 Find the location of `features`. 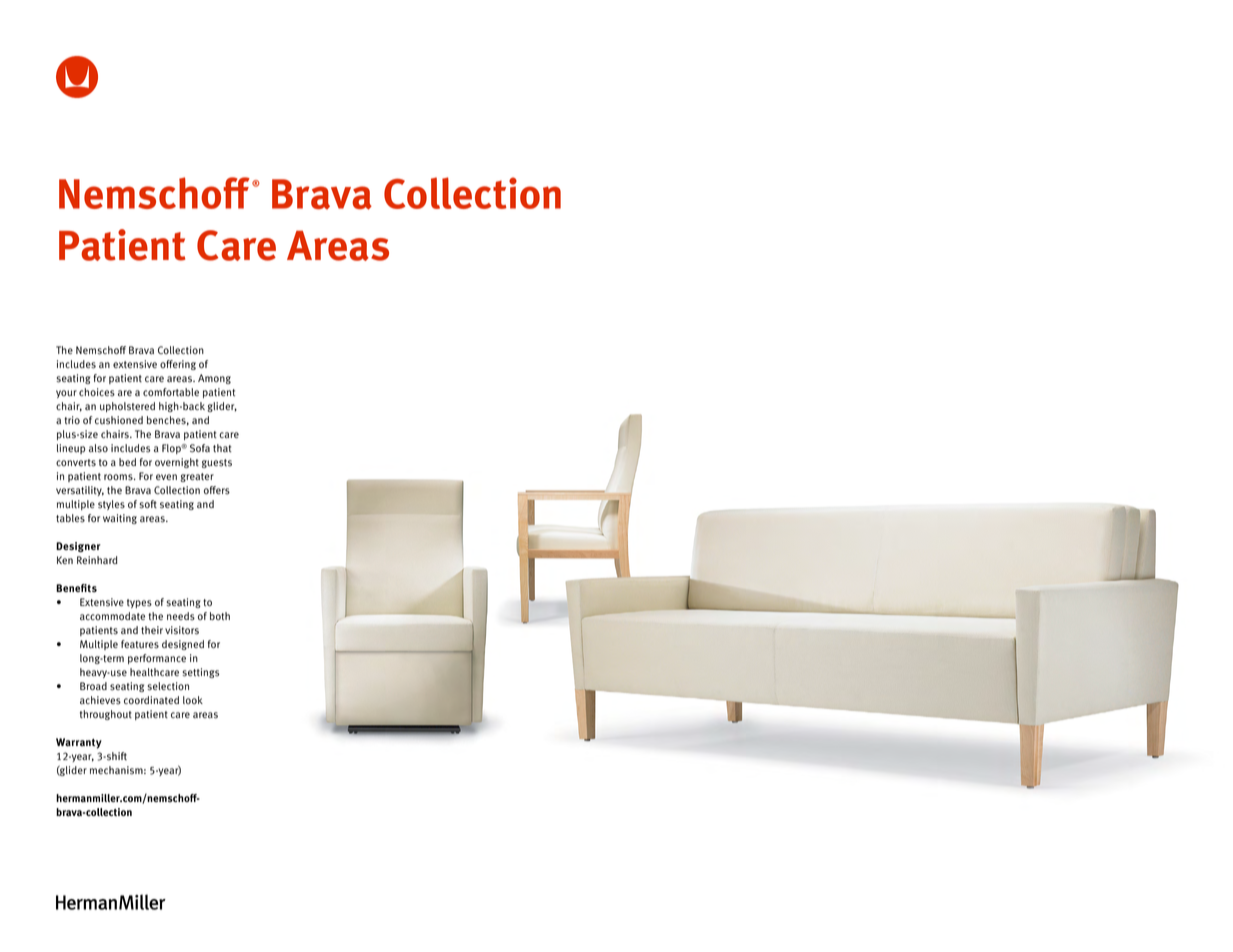

features is located at coordinates (140, 644).
